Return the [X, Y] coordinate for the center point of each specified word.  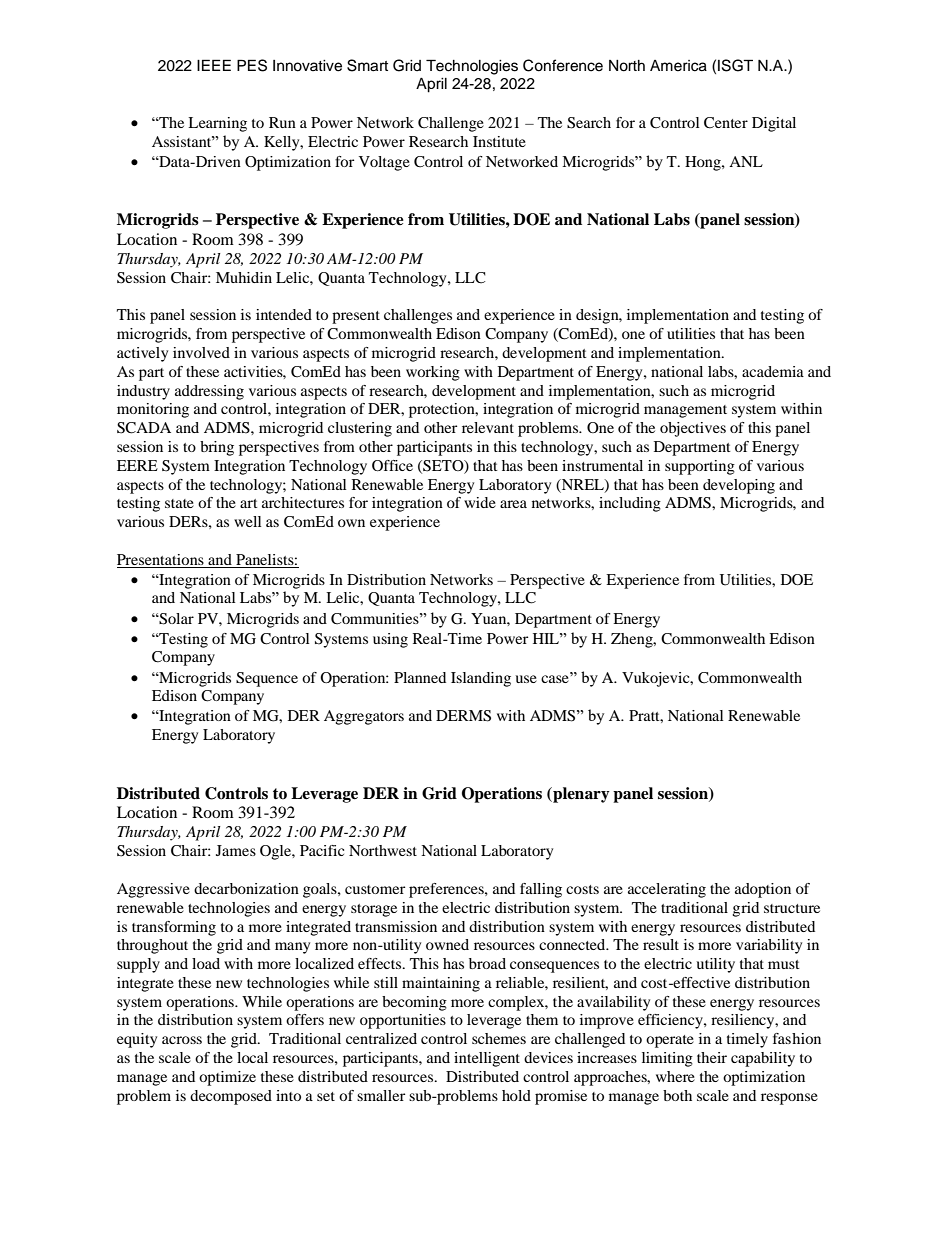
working [433, 373]
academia [773, 371]
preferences [447, 890]
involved [201, 352]
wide [480, 502]
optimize [227, 1078]
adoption [763, 890]
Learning [217, 124]
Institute [499, 141]
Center [726, 123]
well [248, 521]
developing [739, 486]
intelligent [487, 1059]
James [236, 850]
